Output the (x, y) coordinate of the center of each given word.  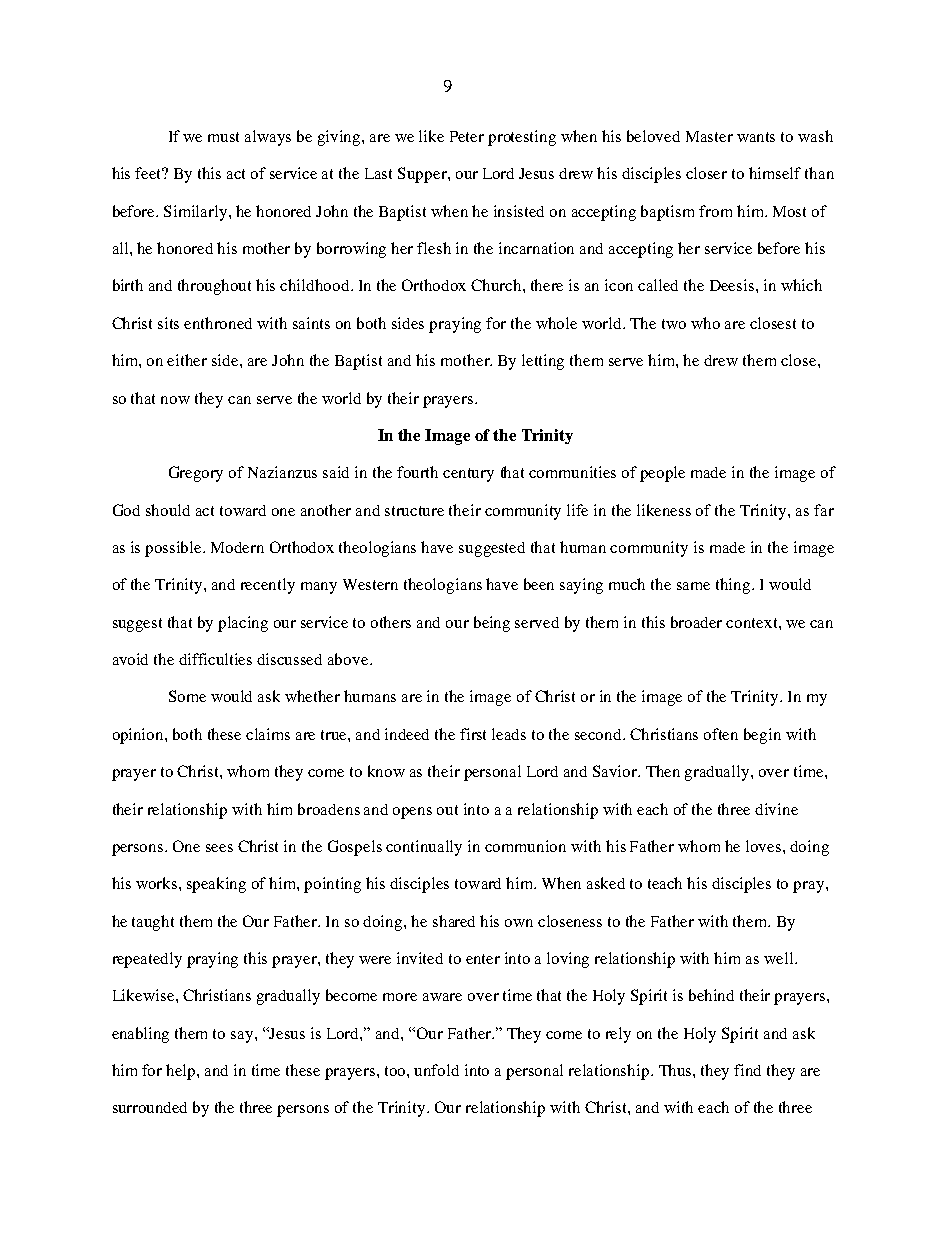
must (223, 137)
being (492, 624)
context (753, 623)
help (182, 1072)
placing (243, 624)
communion (525, 846)
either (187, 360)
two (674, 324)
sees (219, 848)
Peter (467, 136)
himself (775, 173)
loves (765, 846)
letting (543, 362)
